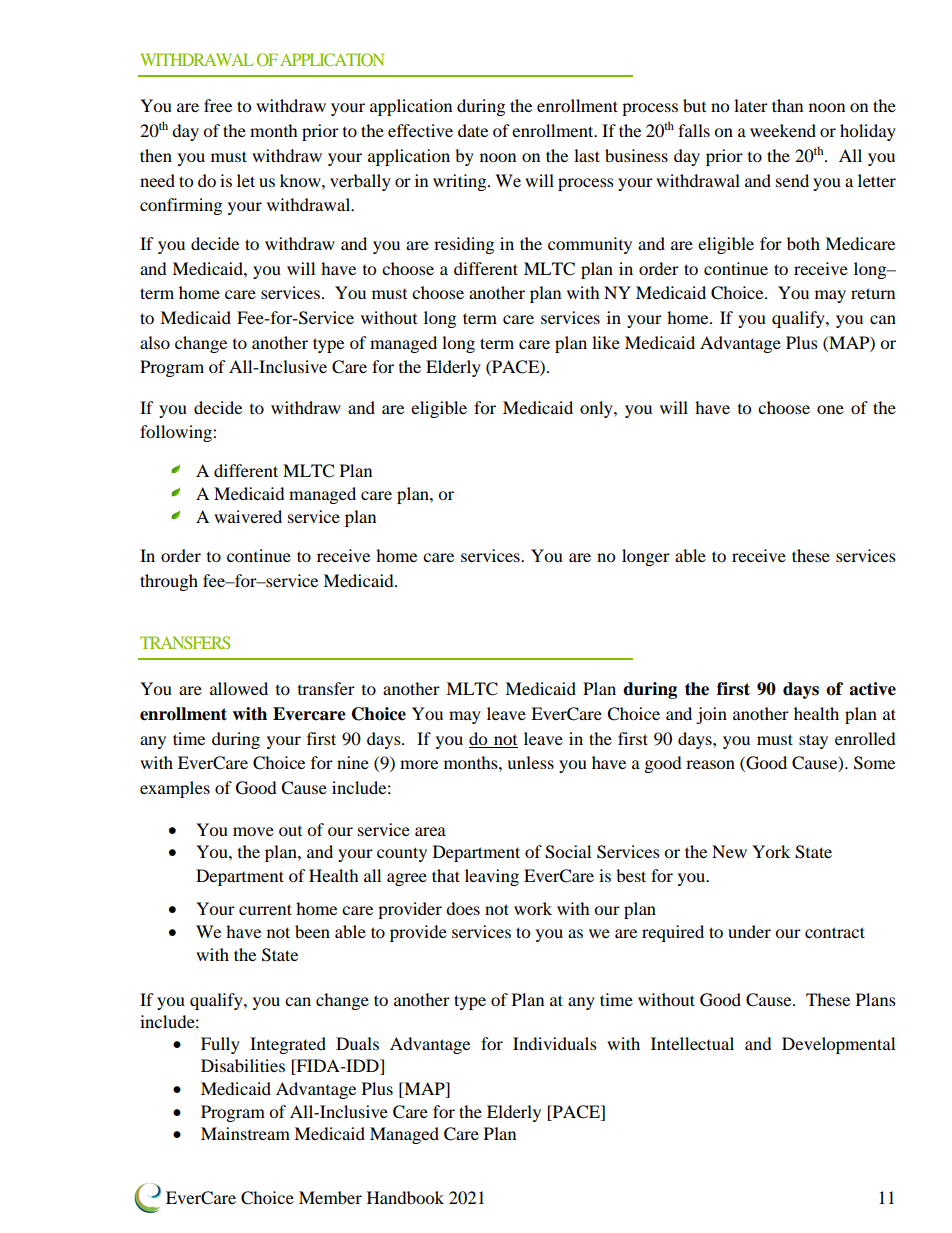  I want to click on one, so click(830, 409).
